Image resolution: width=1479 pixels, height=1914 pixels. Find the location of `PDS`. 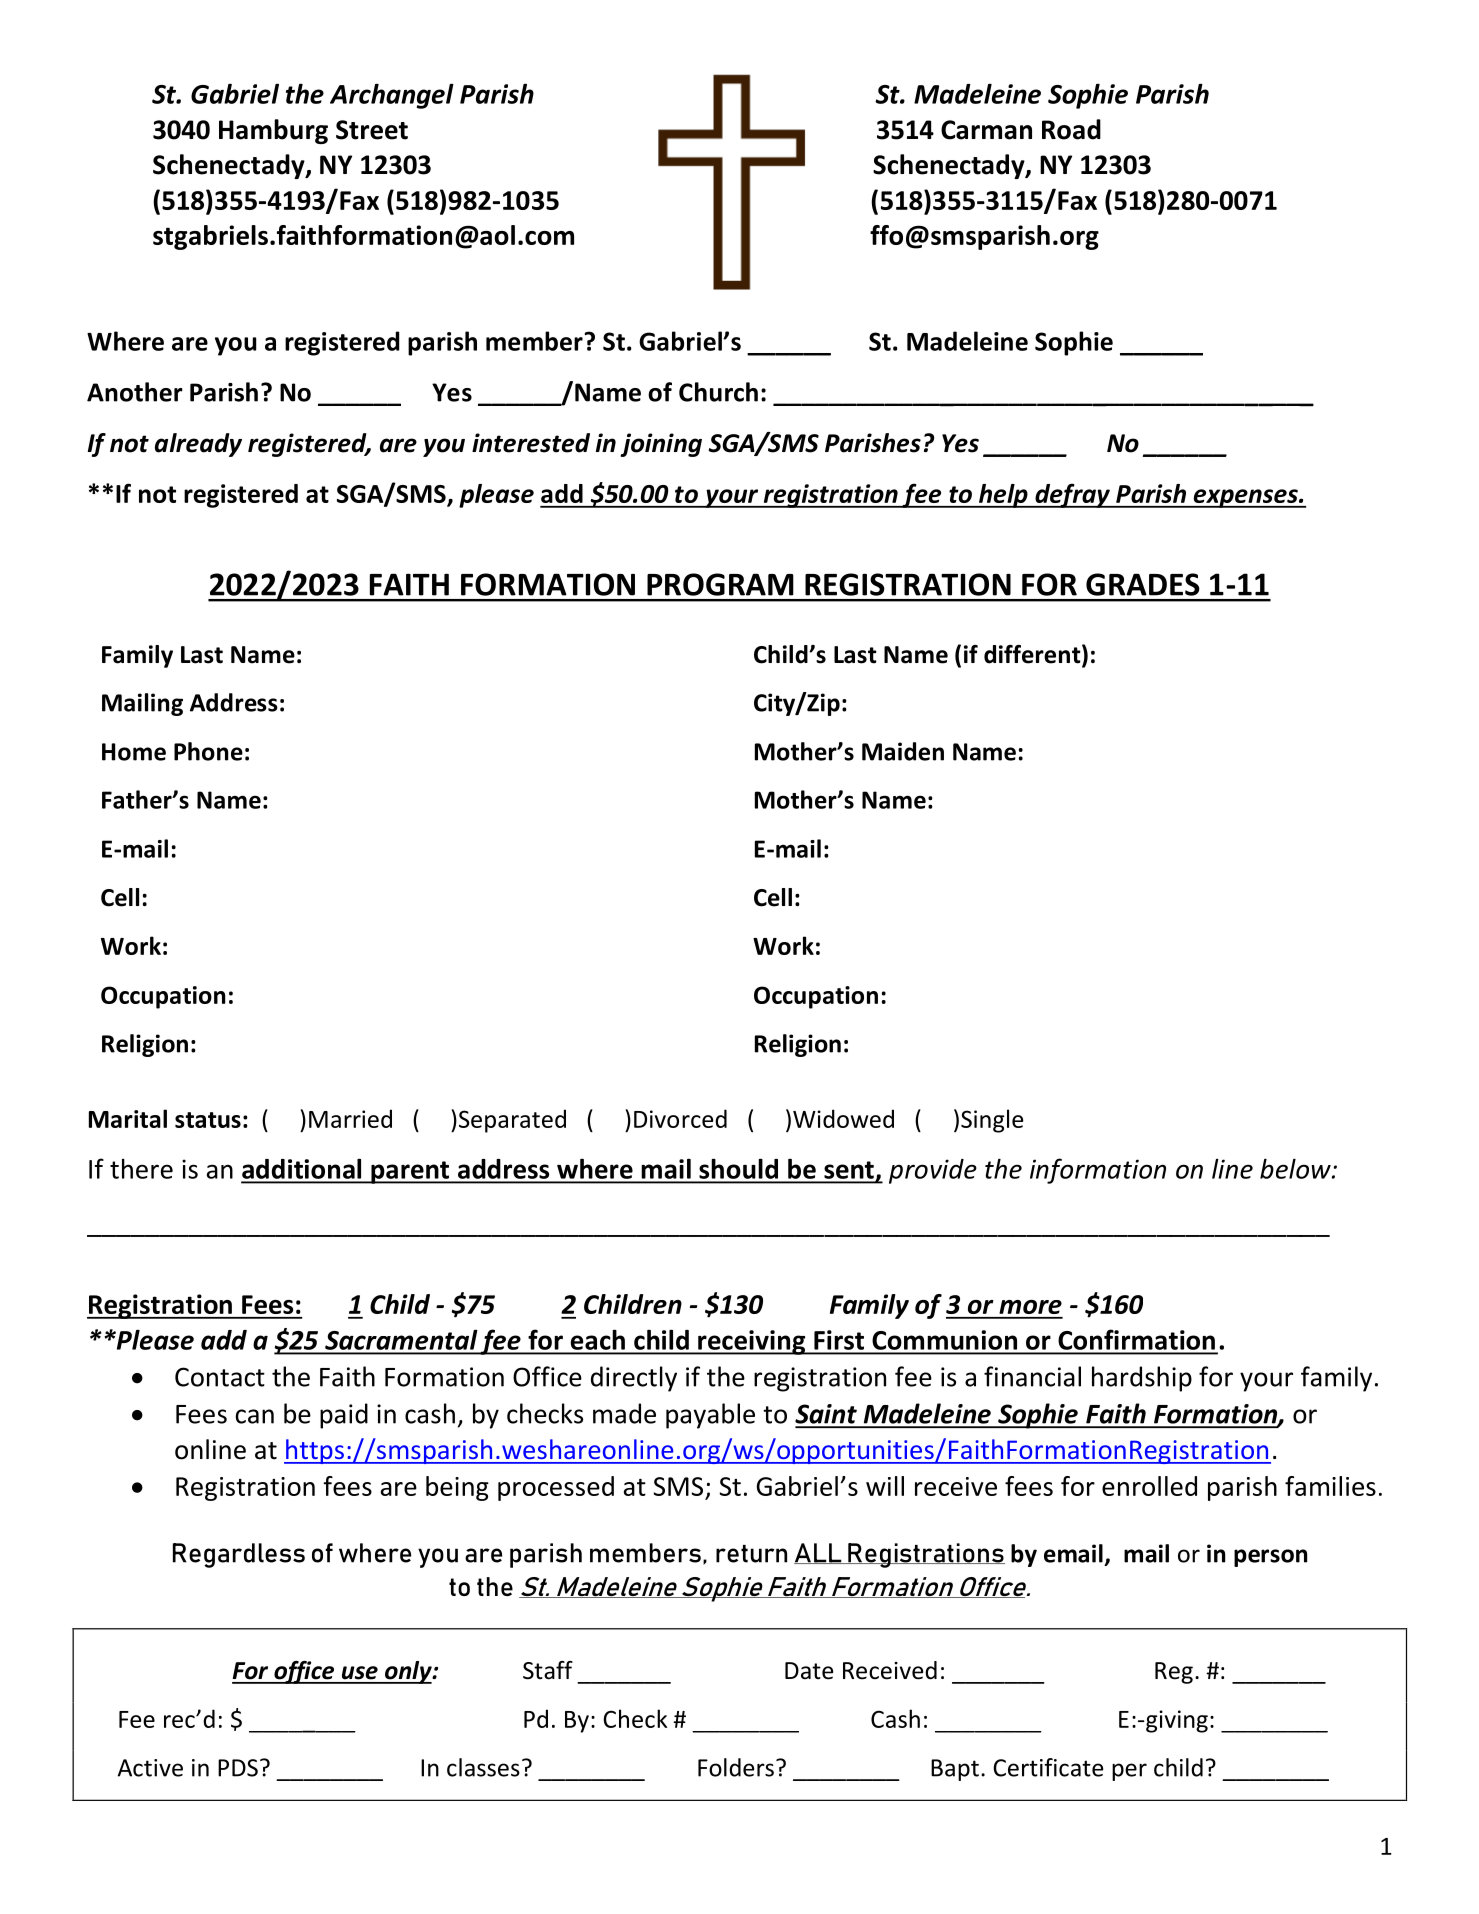

PDS is located at coordinates (238, 1768).
